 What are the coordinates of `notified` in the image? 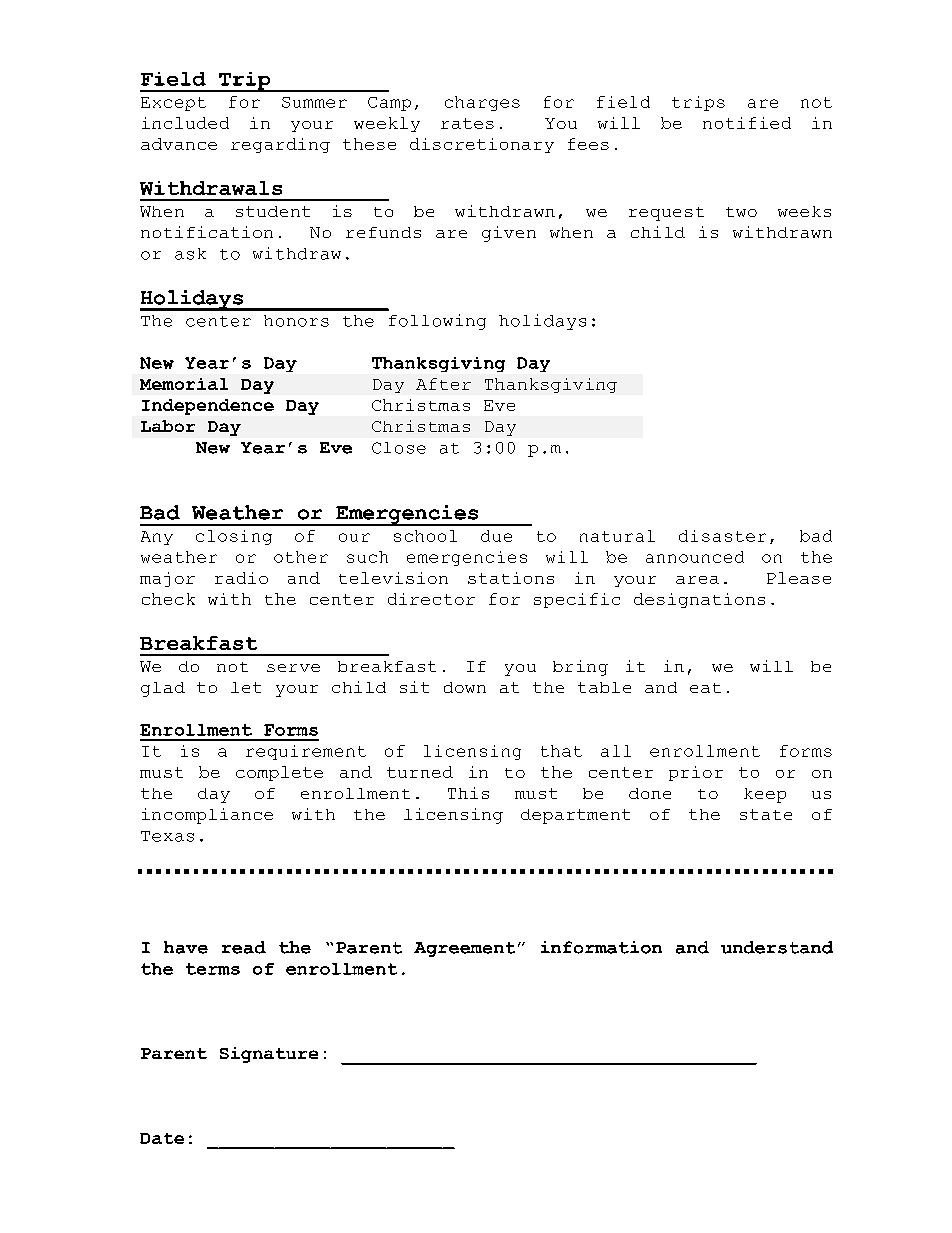 It's located at (747, 123).
